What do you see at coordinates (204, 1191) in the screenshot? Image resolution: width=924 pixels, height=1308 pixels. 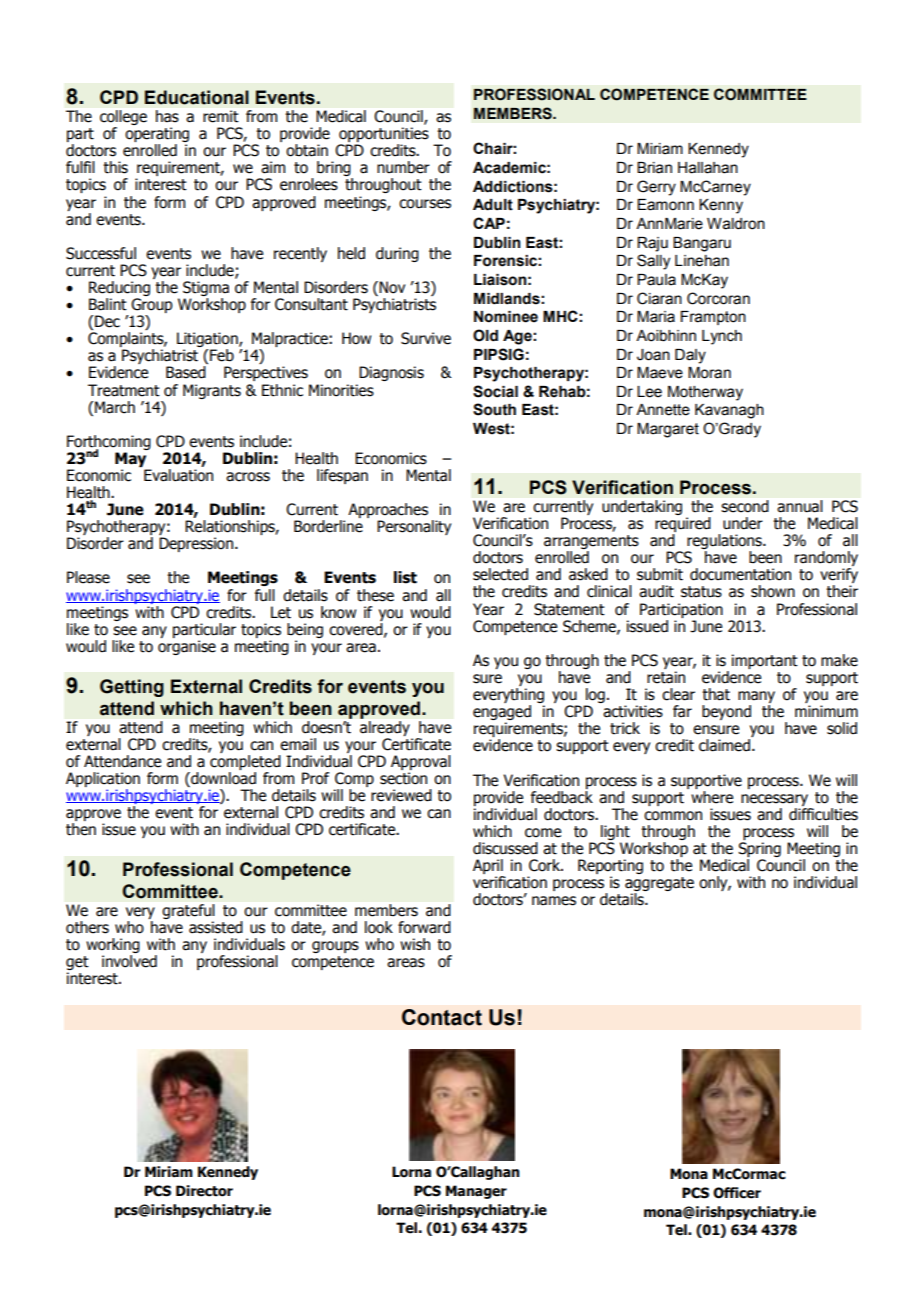 I see `Director` at bounding box center [204, 1191].
